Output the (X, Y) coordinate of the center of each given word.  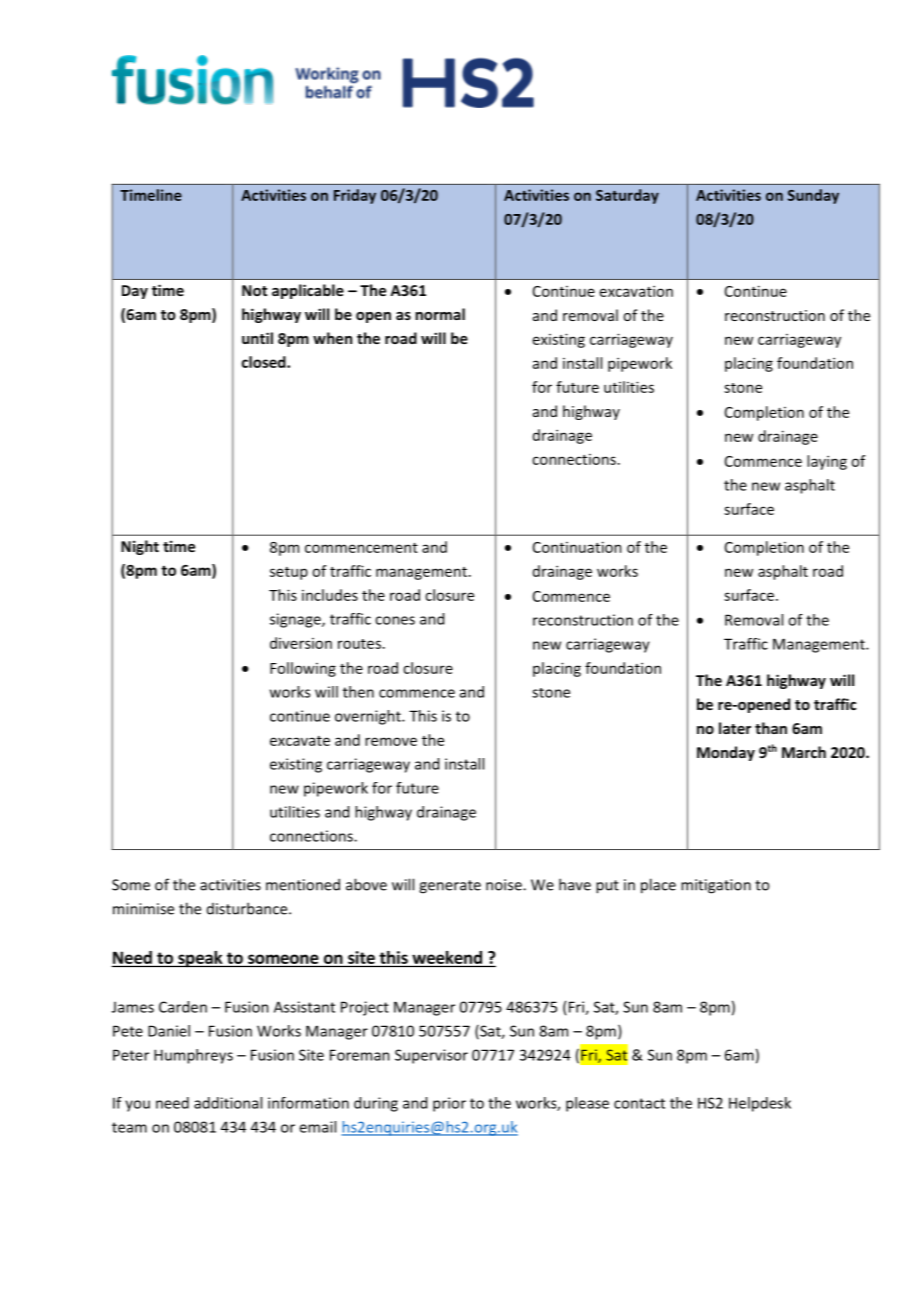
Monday (726, 753)
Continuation (577, 547)
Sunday (813, 196)
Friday (355, 196)
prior (449, 1104)
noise (505, 885)
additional (228, 1103)
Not (254, 290)
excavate (300, 741)
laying (827, 462)
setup (289, 573)
